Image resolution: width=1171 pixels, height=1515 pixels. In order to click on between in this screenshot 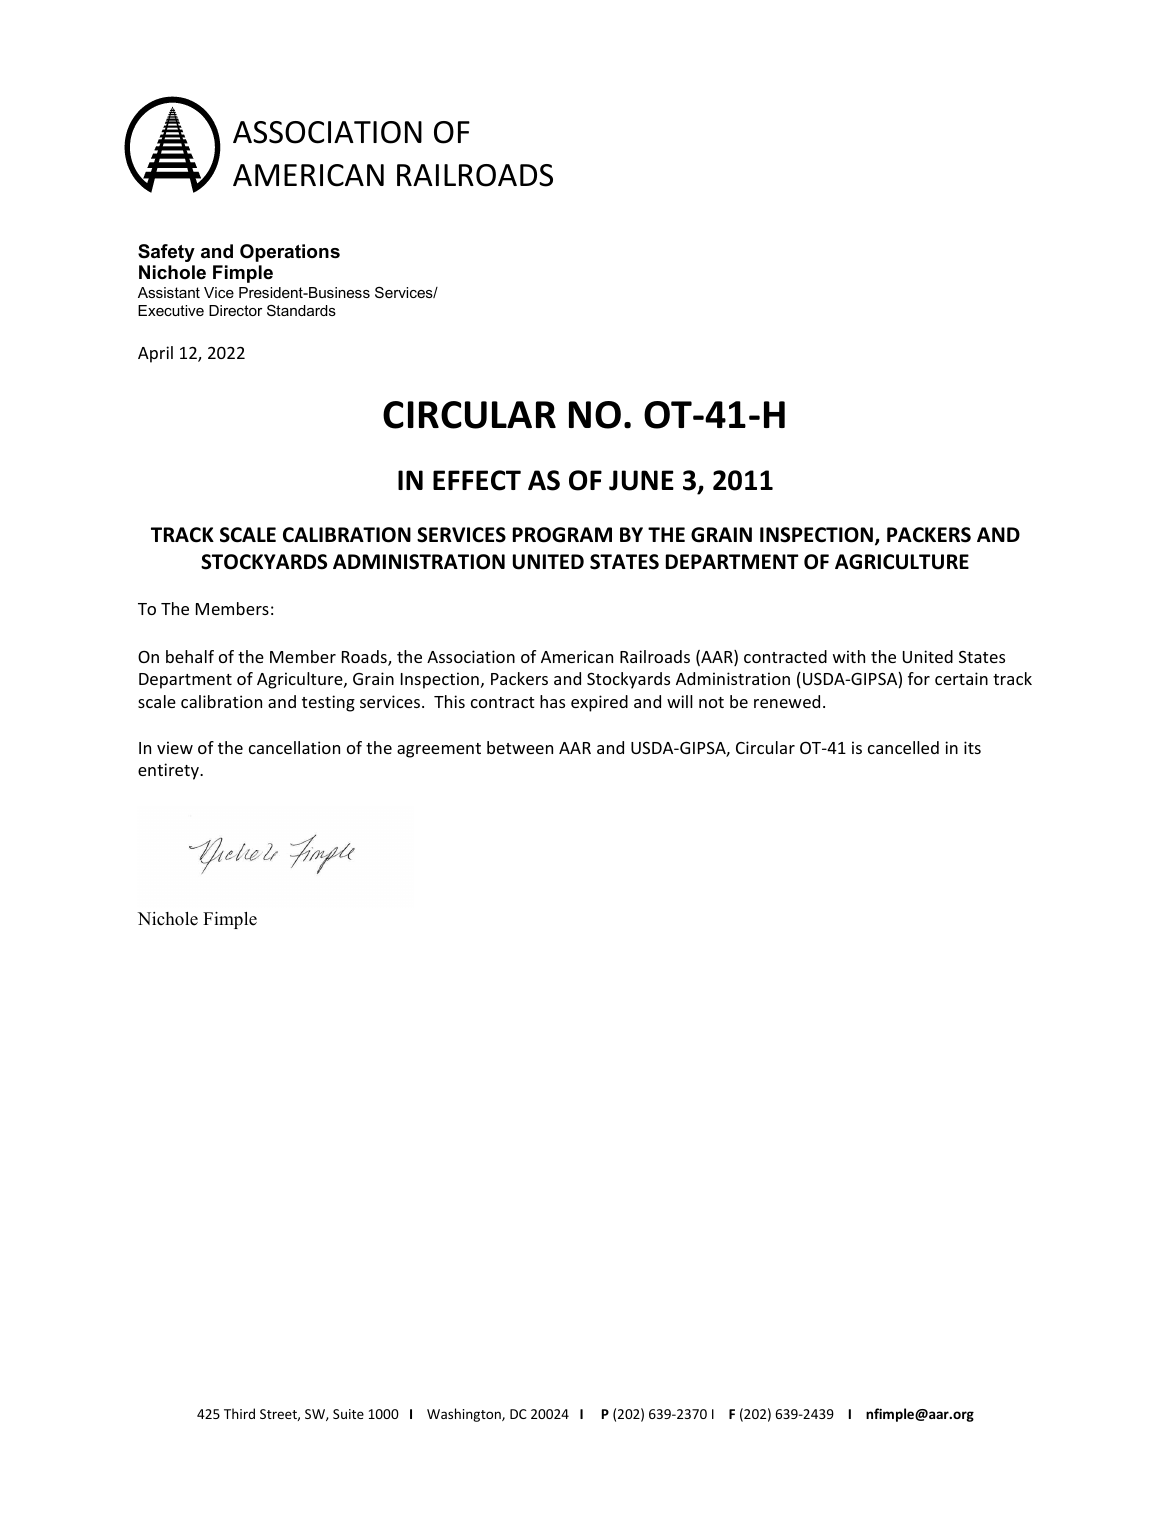, I will do `click(520, 747)`.
